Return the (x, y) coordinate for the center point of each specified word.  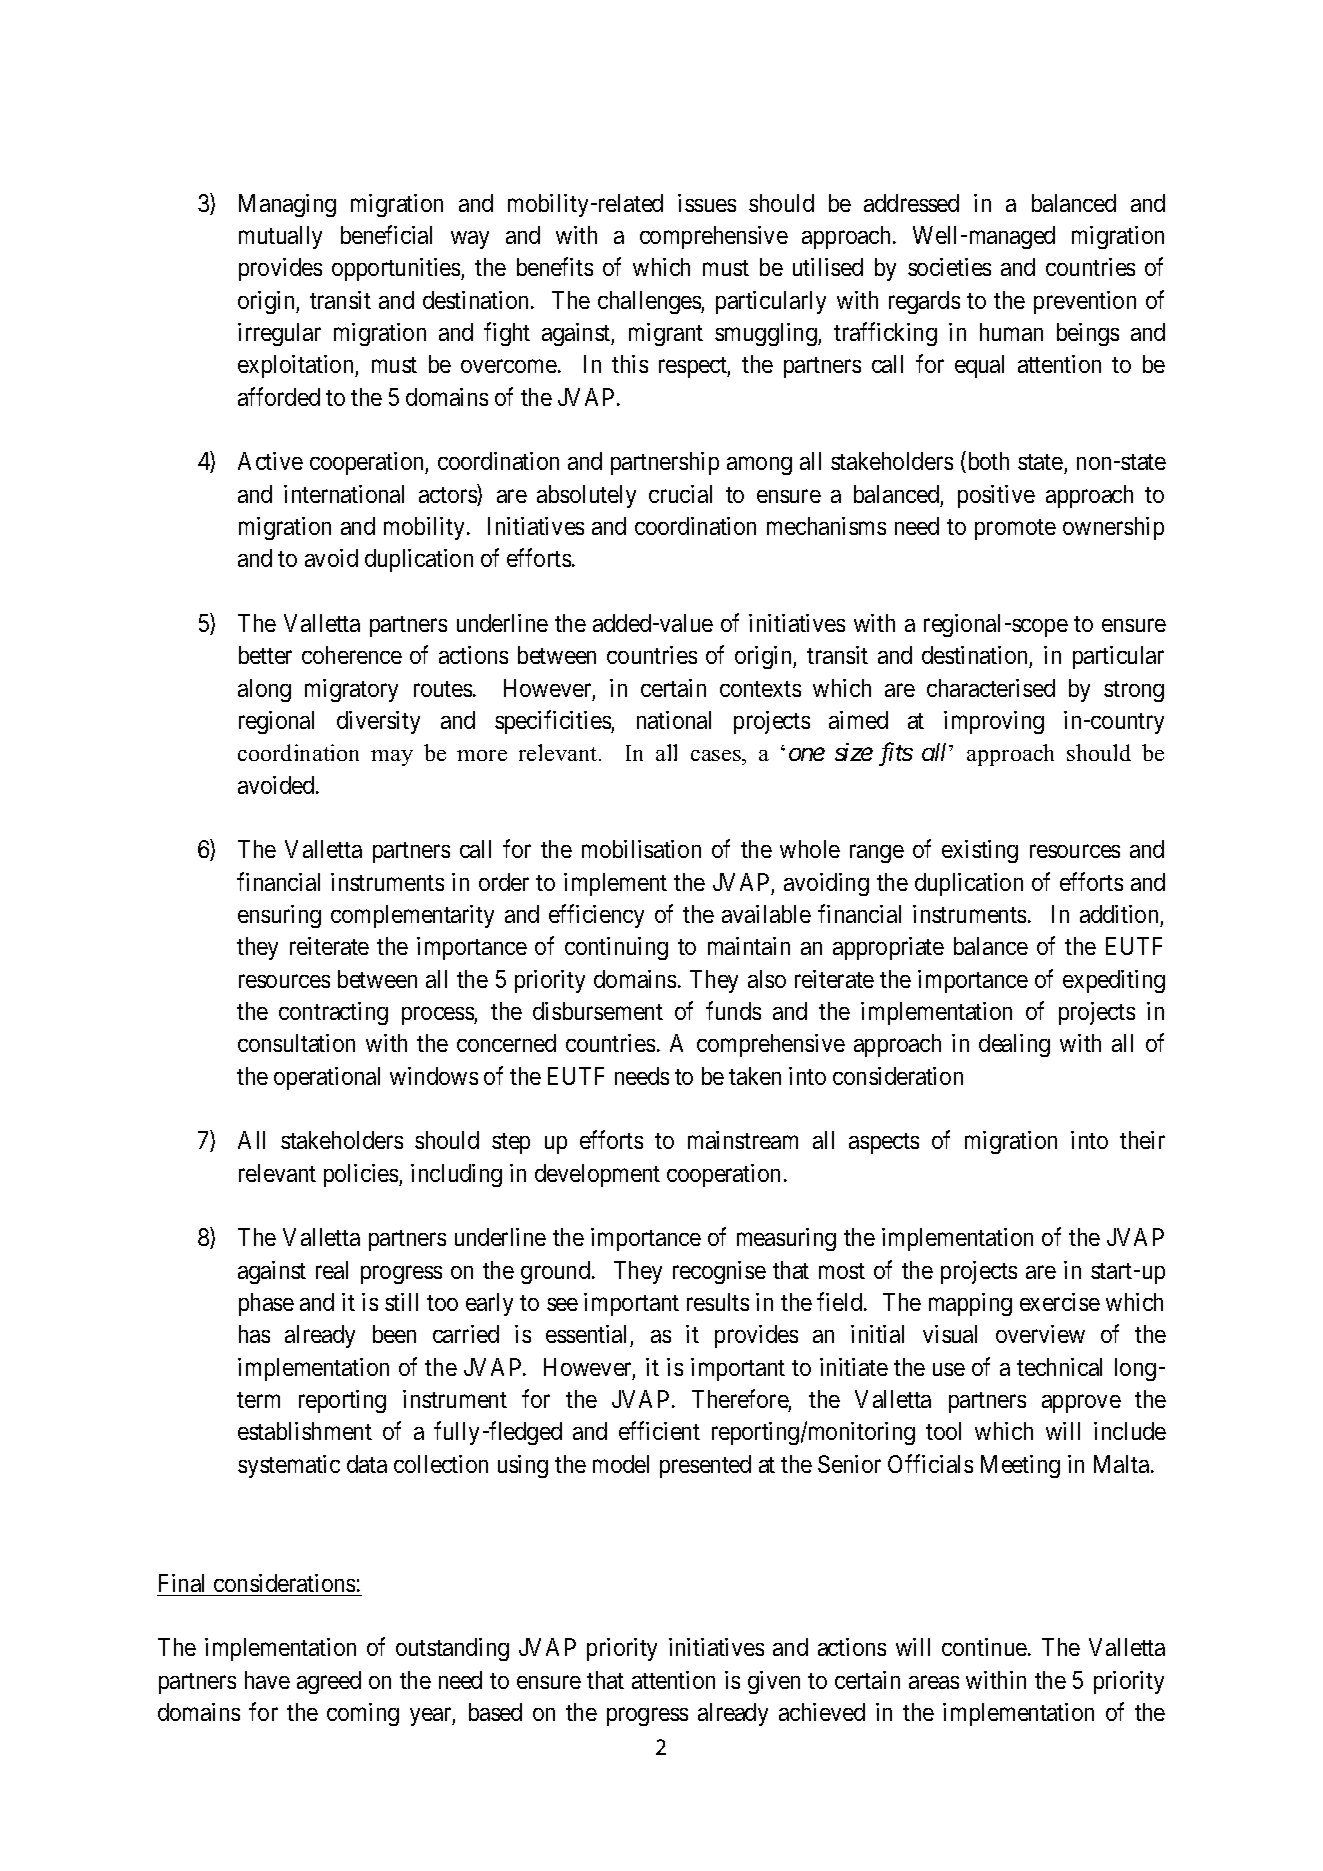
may (392, 758)
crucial (680, 494)
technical (1059, 1367)
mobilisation (641, 849)
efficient (659, 1431)
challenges (650, 302)
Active (270, 461)
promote (1015, 529)
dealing (1014, 1045)
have (267, 1680)
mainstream (743, 1140)
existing (980, 851)
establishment (305, 1431)
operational (327, 1078)
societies (949, 267)
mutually (280, 237)
